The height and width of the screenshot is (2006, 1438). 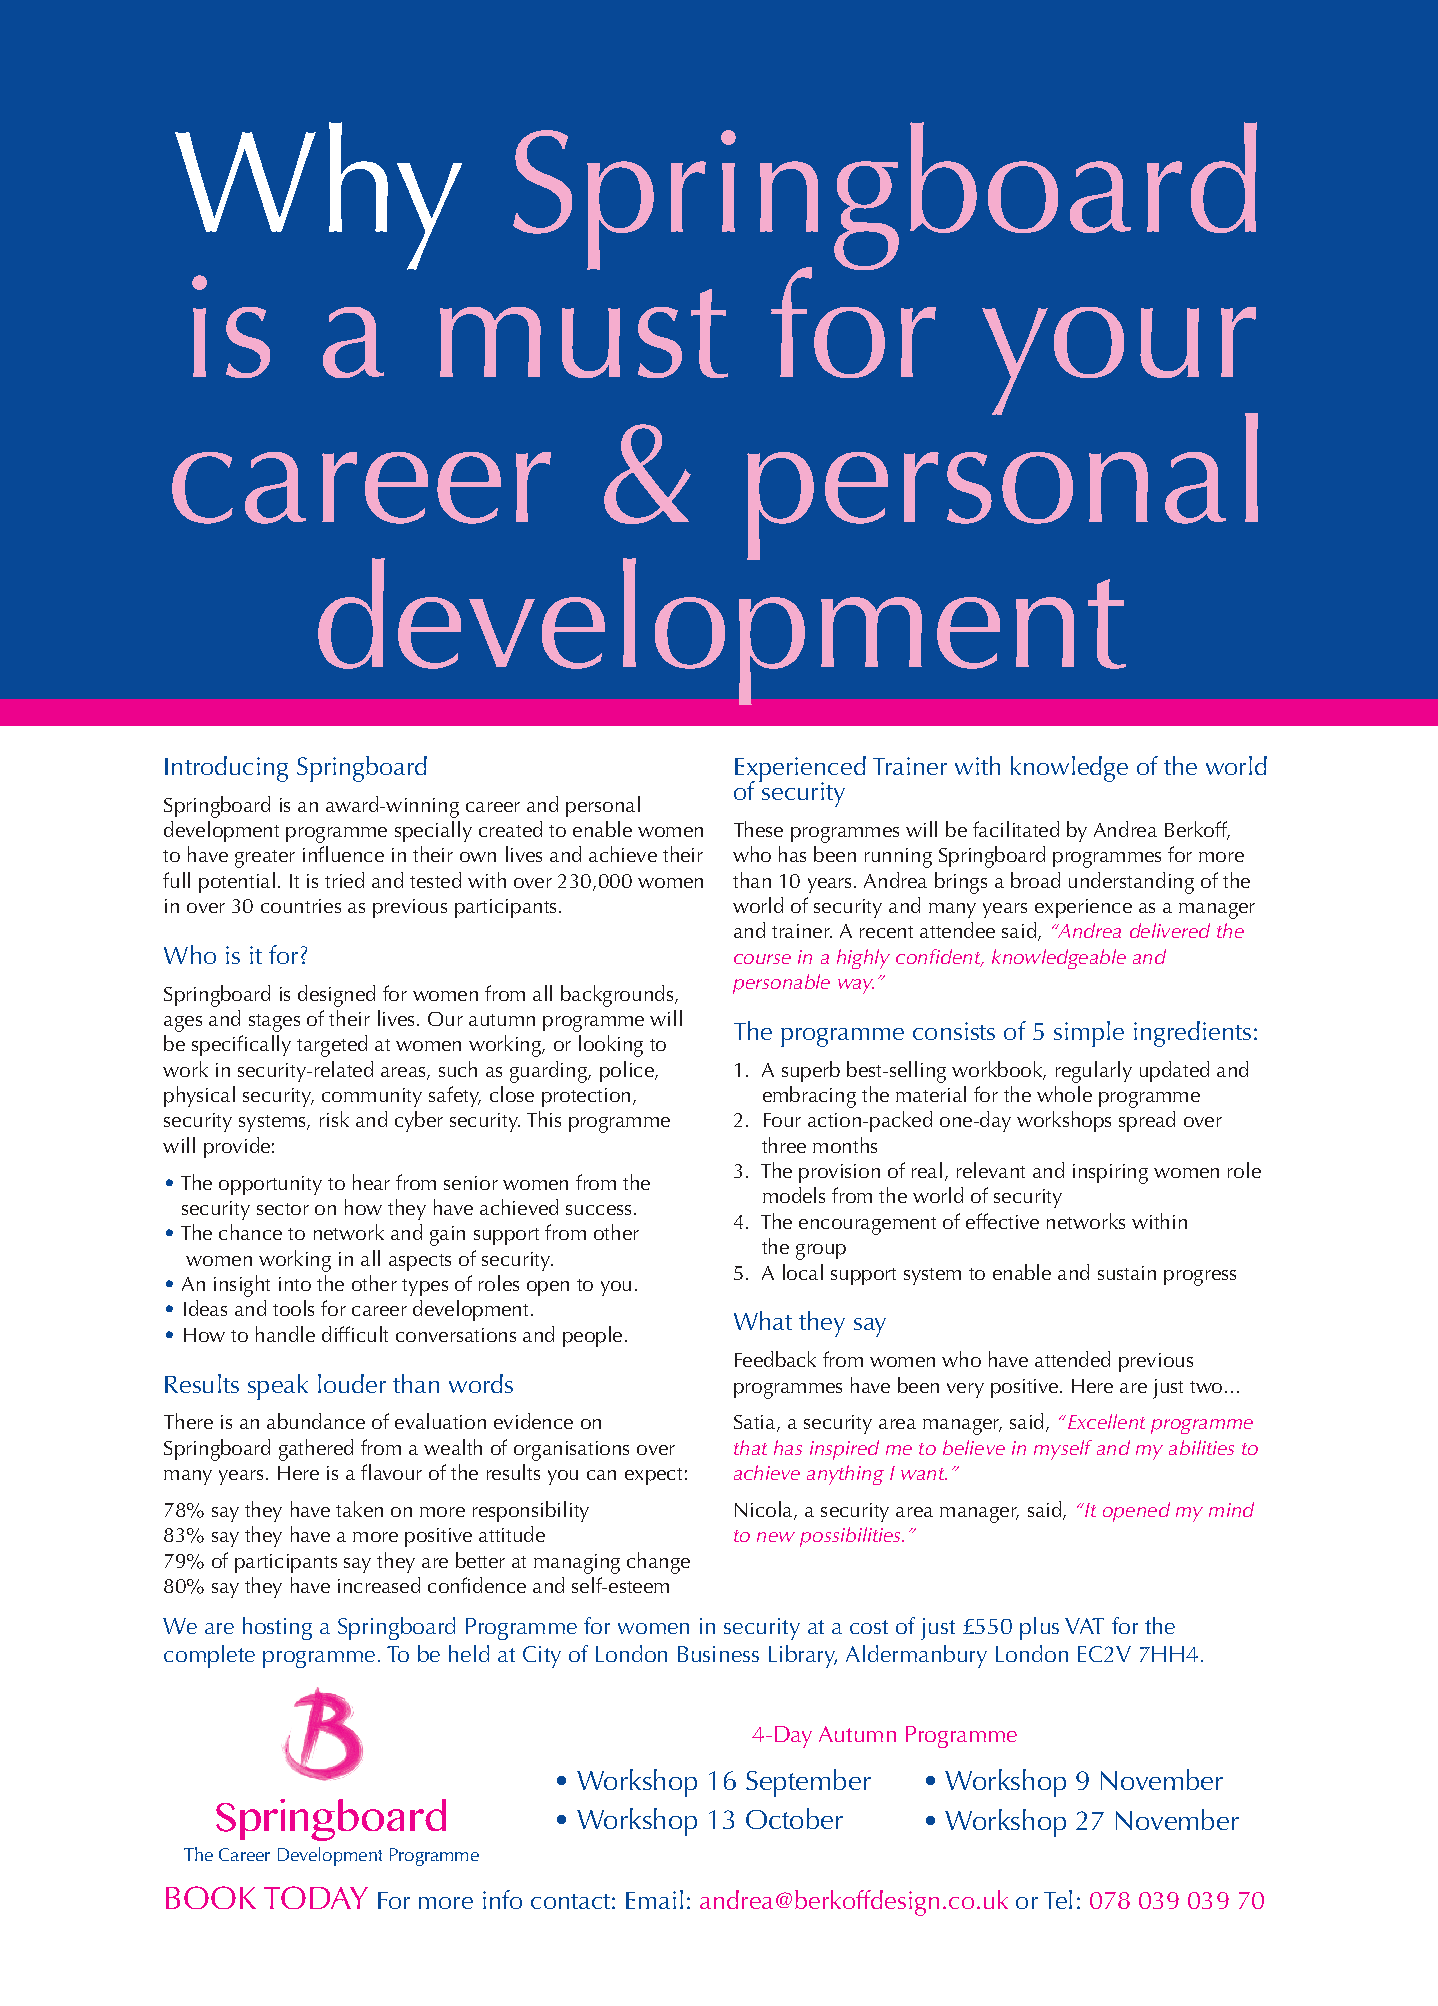 What do you see at coordinates (1110, 1174) in the screenshot?
I see `inspiring` at bounding box center [1110, 1174].
